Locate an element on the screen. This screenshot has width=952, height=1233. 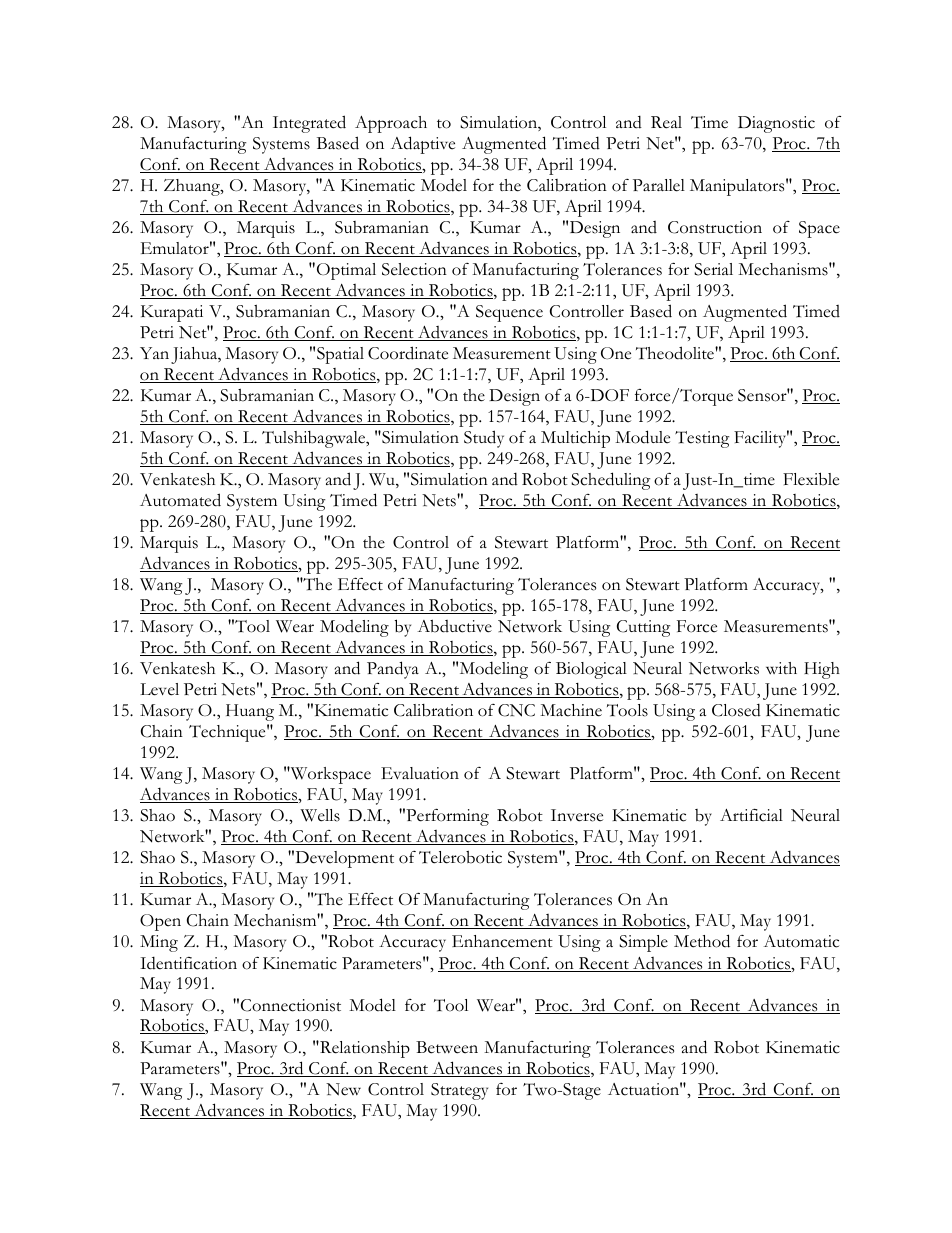
Enhancement is located at coordinates (502, 941).
